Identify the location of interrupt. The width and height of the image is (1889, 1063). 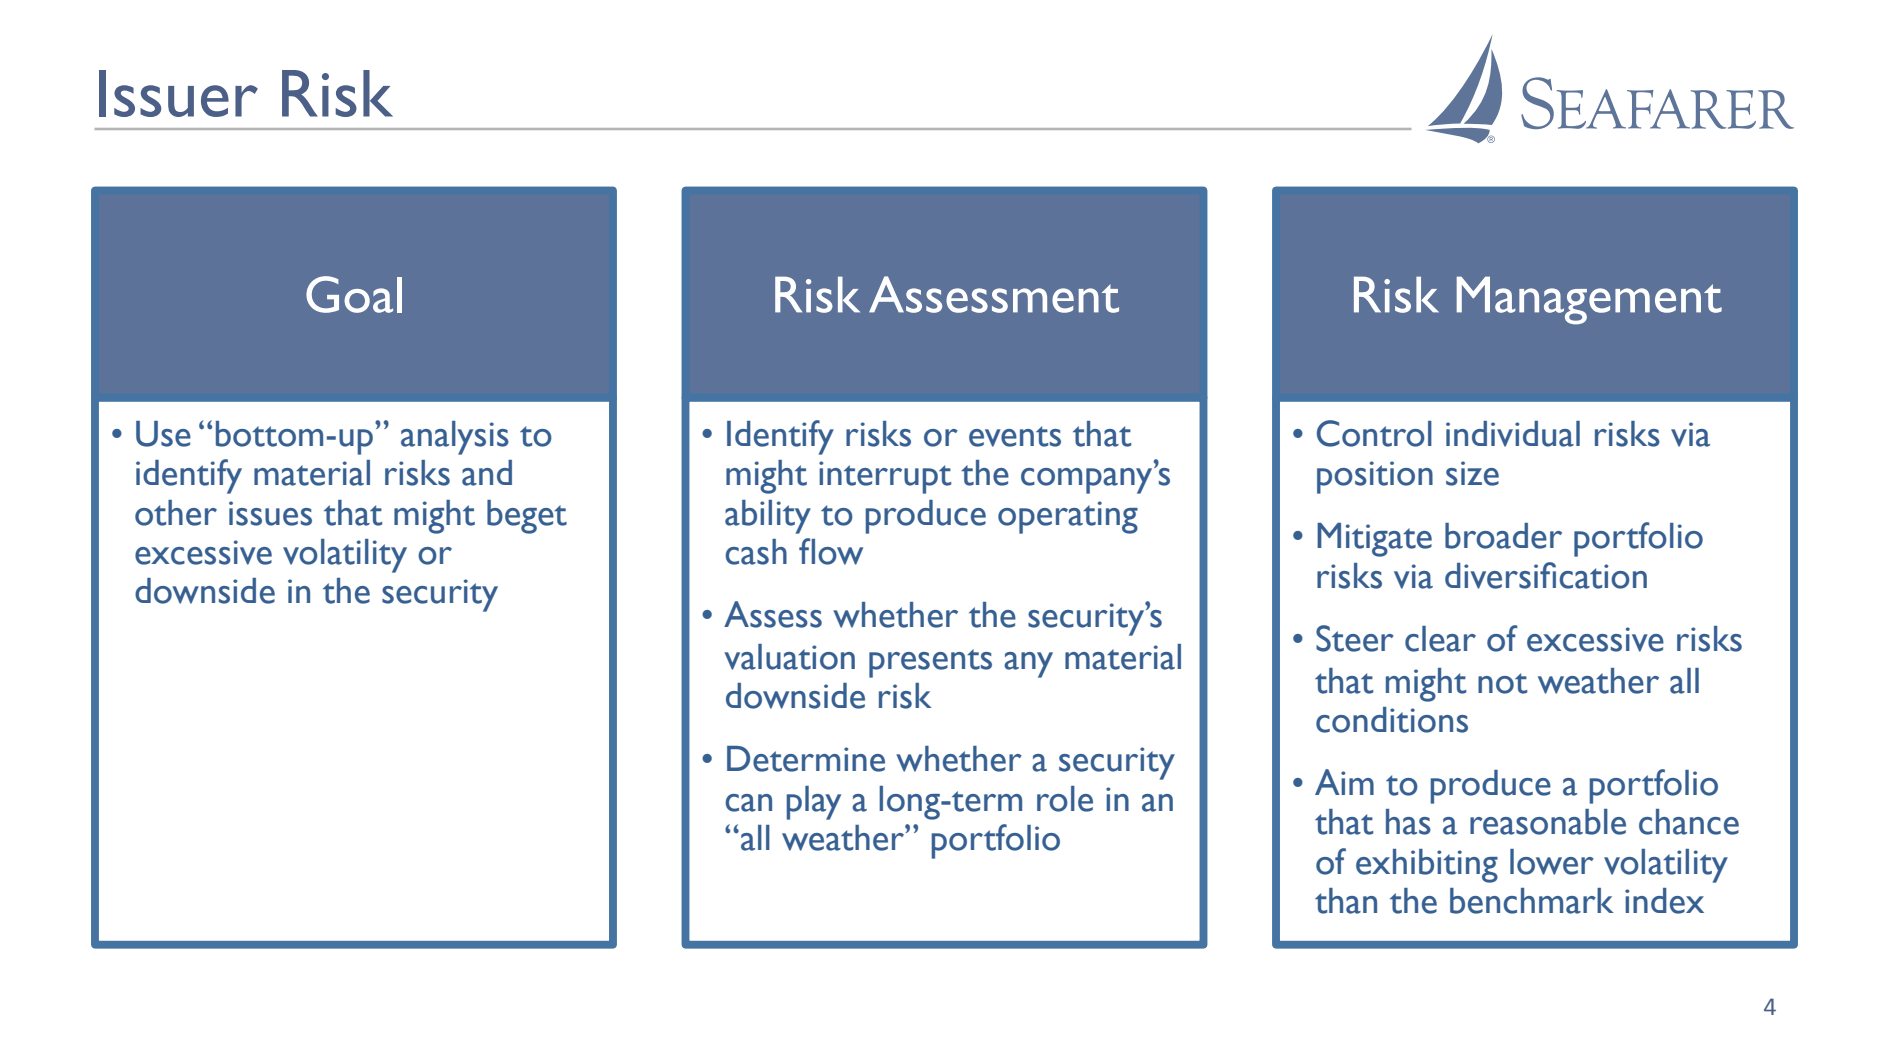
(885, 477).
